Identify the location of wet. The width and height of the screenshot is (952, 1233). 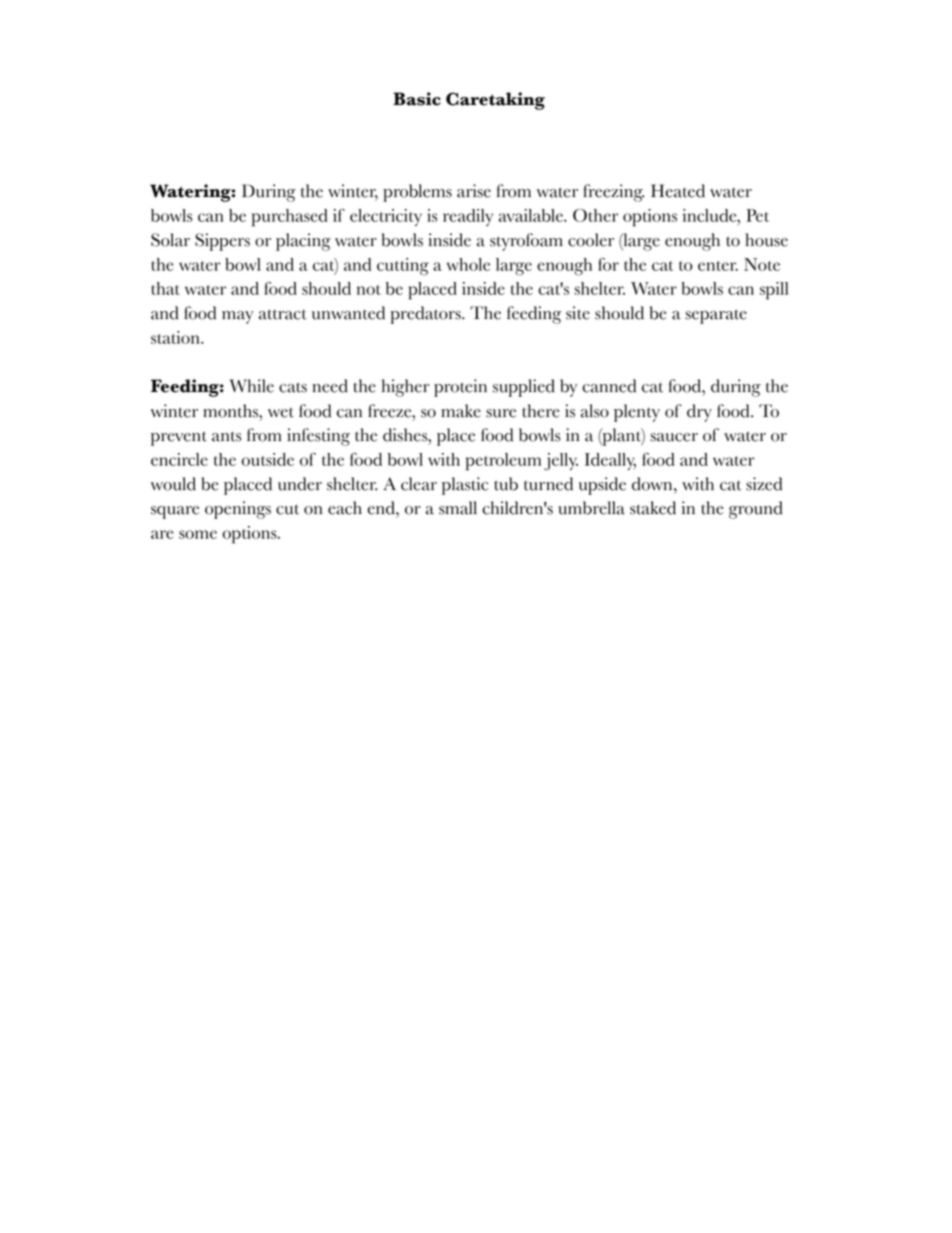
(281, 413).
